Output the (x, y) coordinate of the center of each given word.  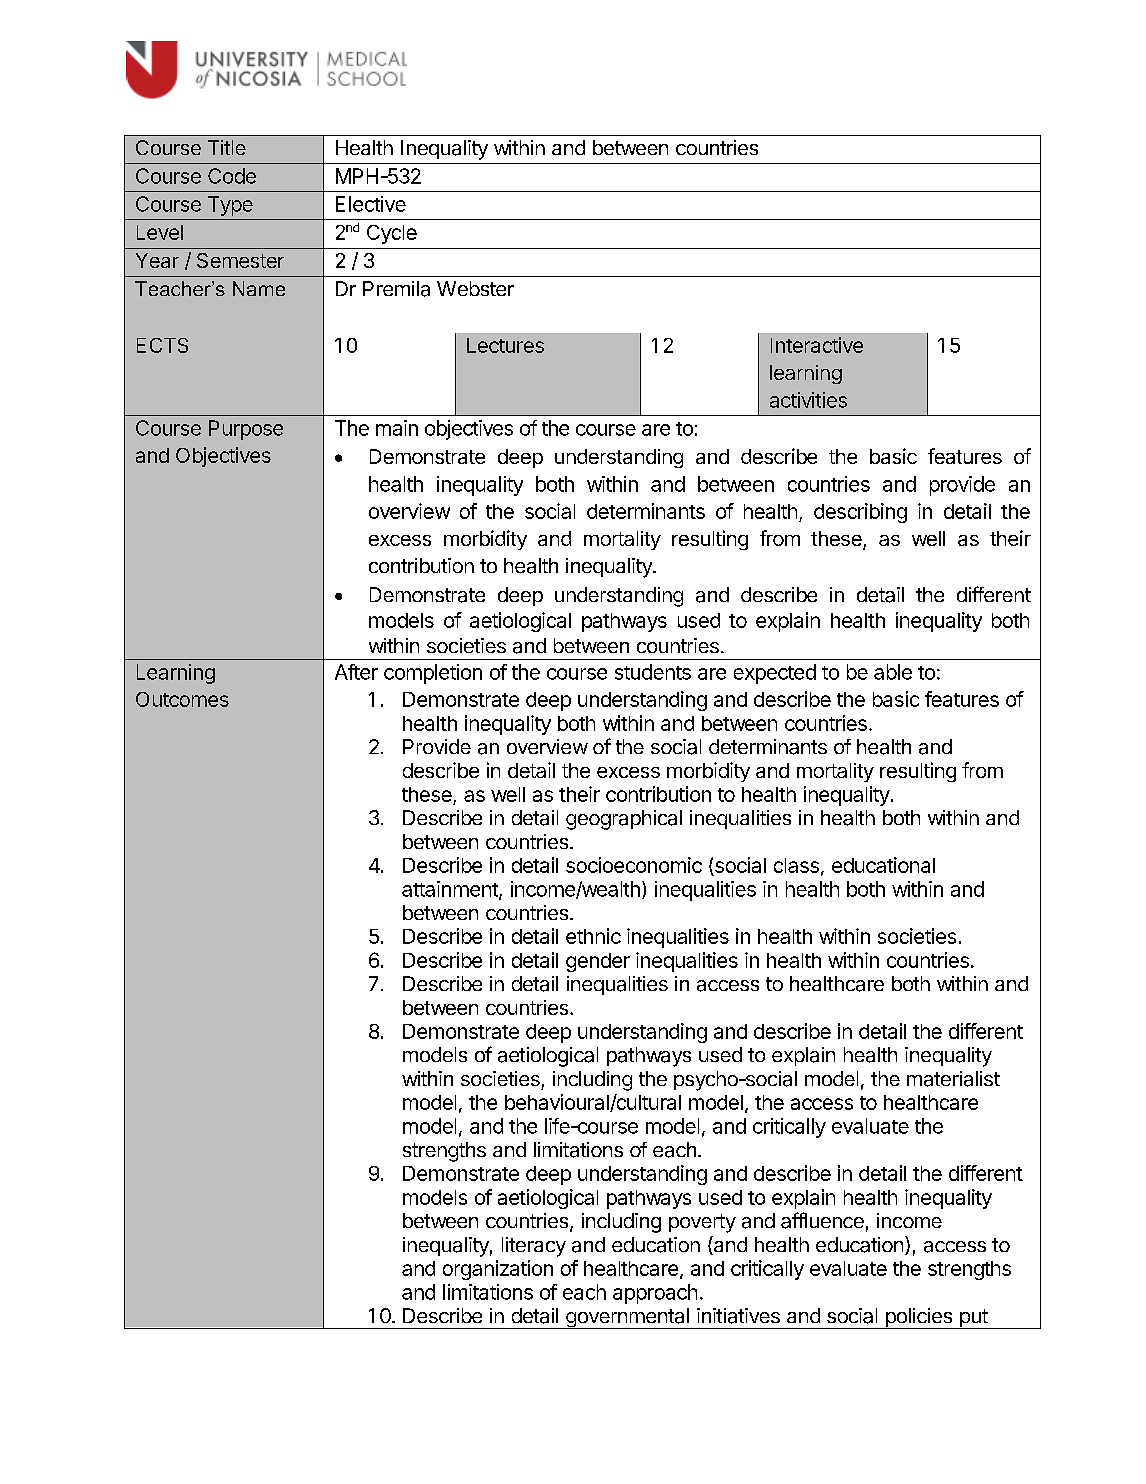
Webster (475, 288)
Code (232, 176)
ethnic (593, 936)
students (653, 672)
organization (498, 1270)
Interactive (817, 345)
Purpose (246, 430)
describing (860, 513)
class (796, 865)
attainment (451, 890)
